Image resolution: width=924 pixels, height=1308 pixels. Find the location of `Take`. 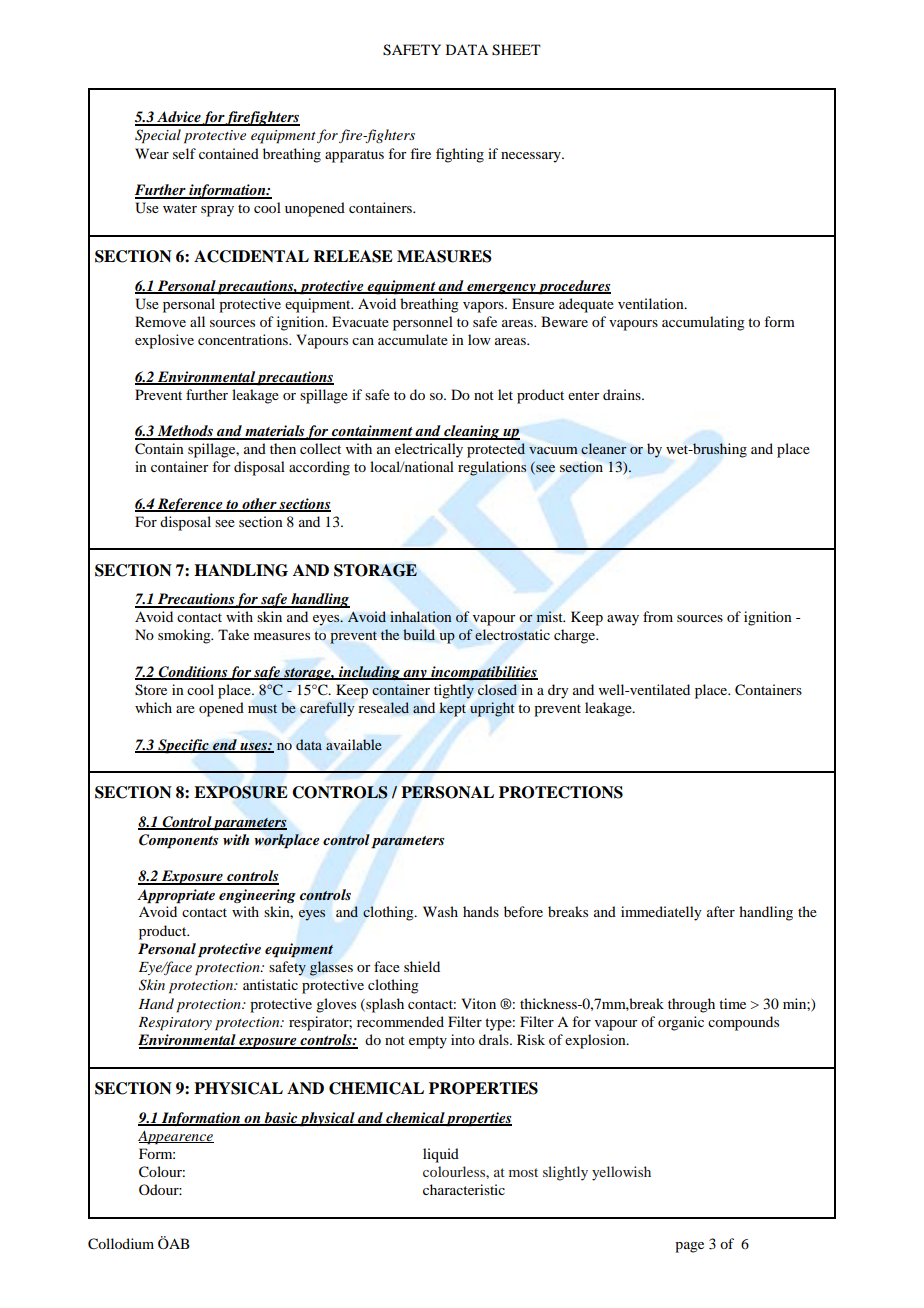

Take is located at coordinates (233, 634).
